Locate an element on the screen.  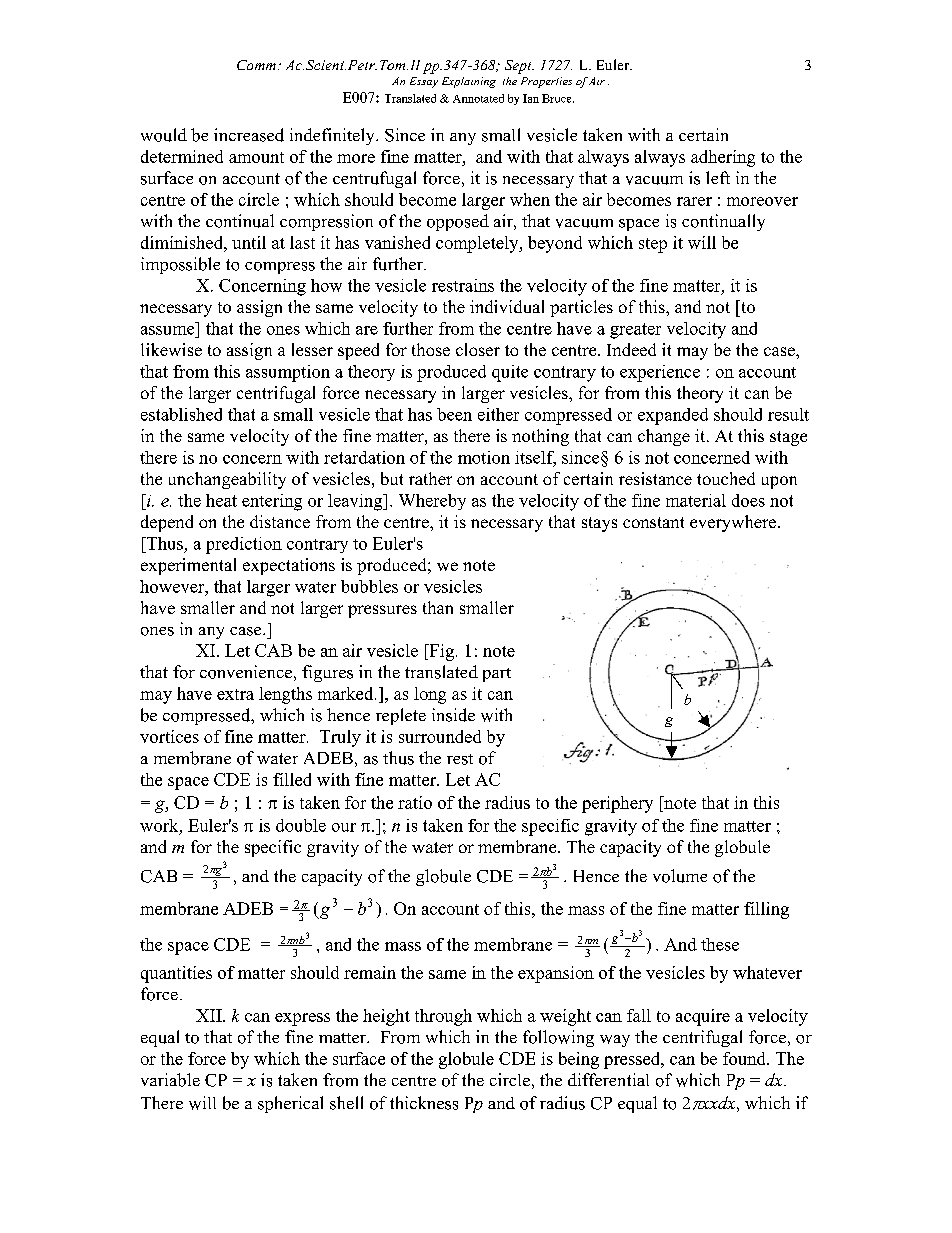
established is located at coordinates (181, 414).
